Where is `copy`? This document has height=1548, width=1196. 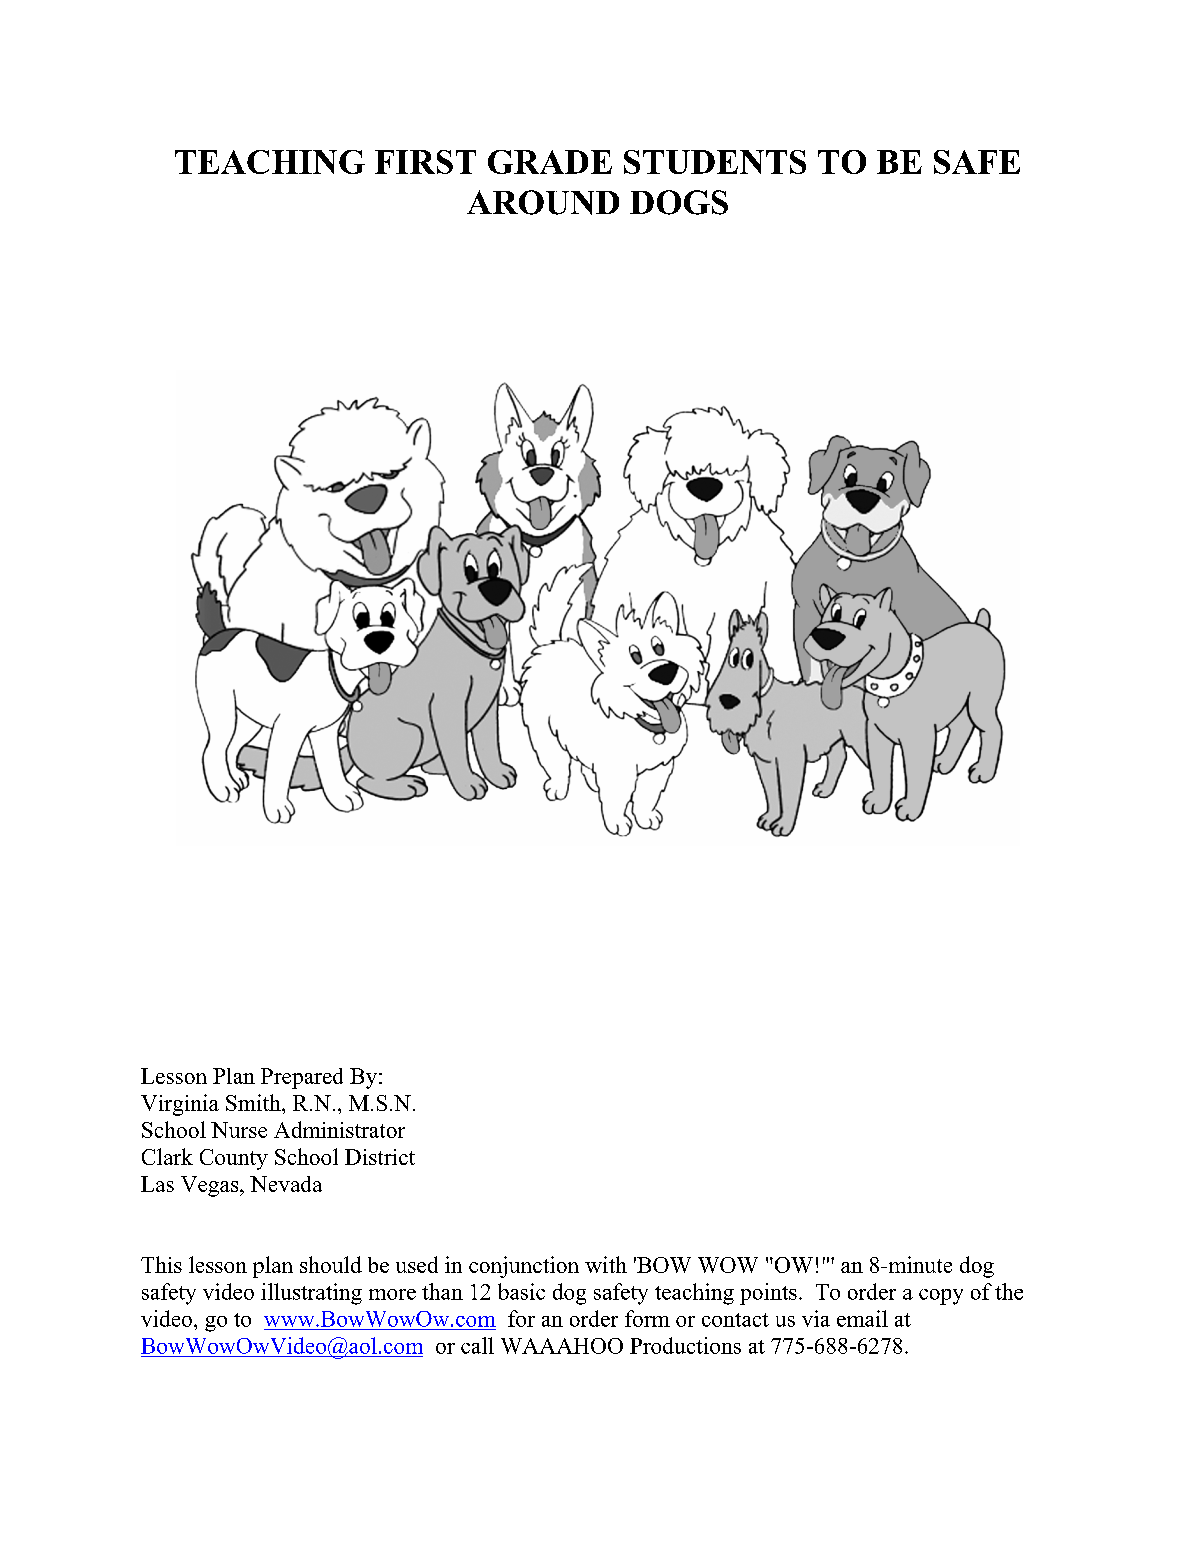 copy is located at coordinates (941, 1297).
